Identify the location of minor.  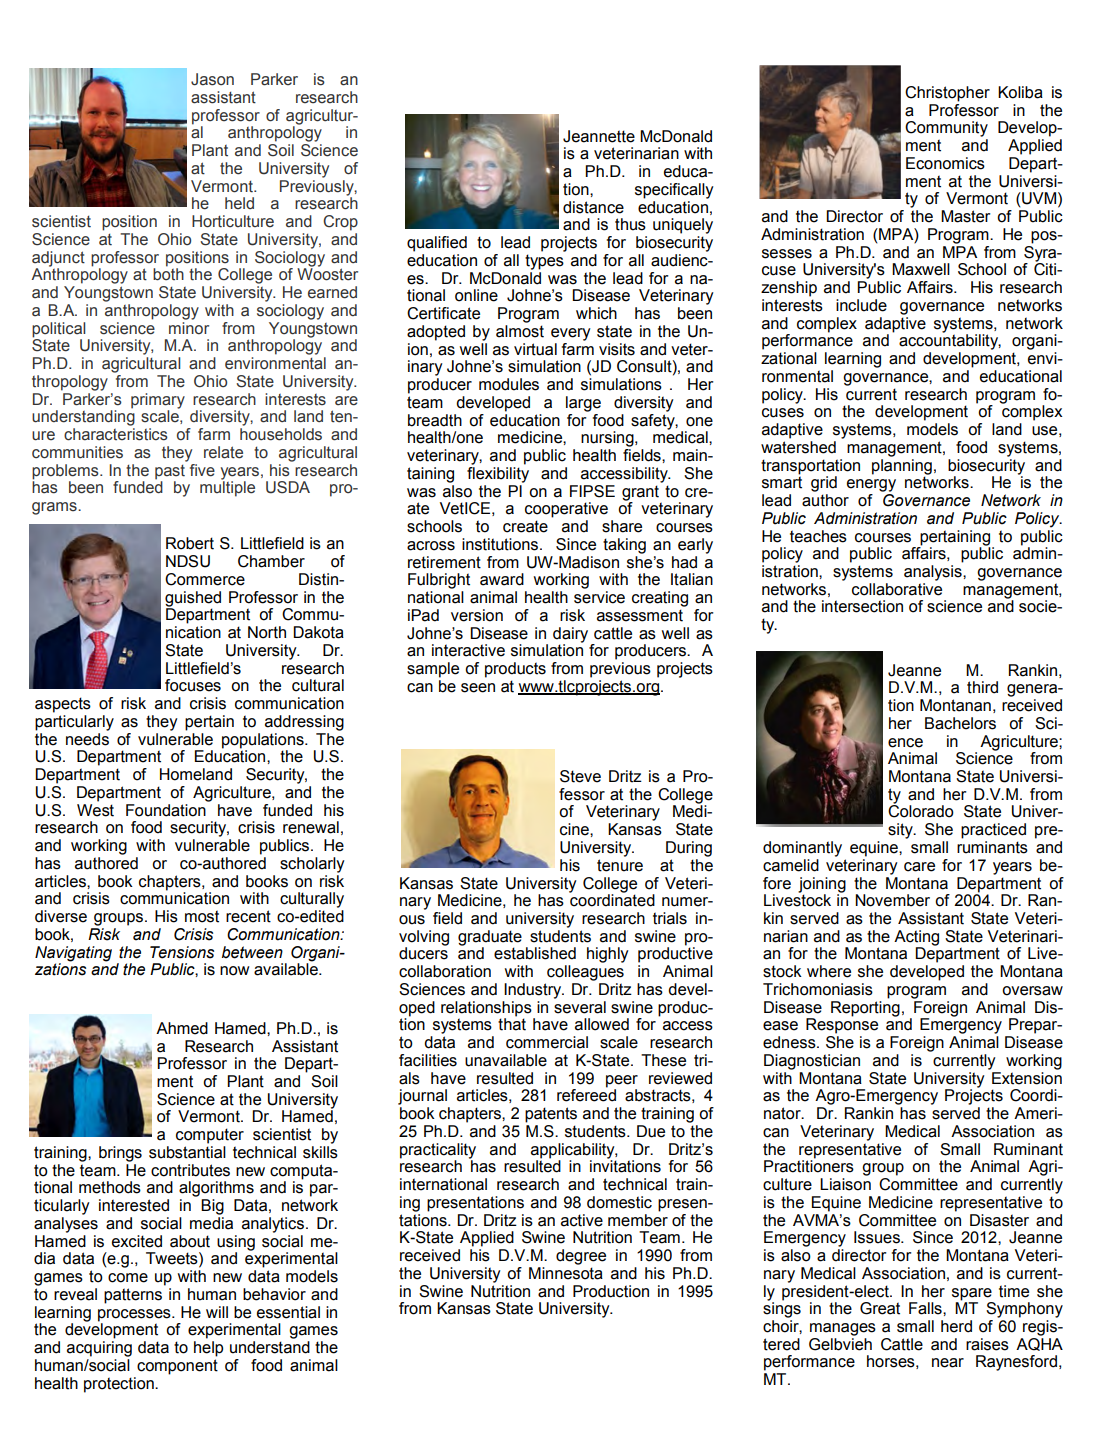
(189, 327).
